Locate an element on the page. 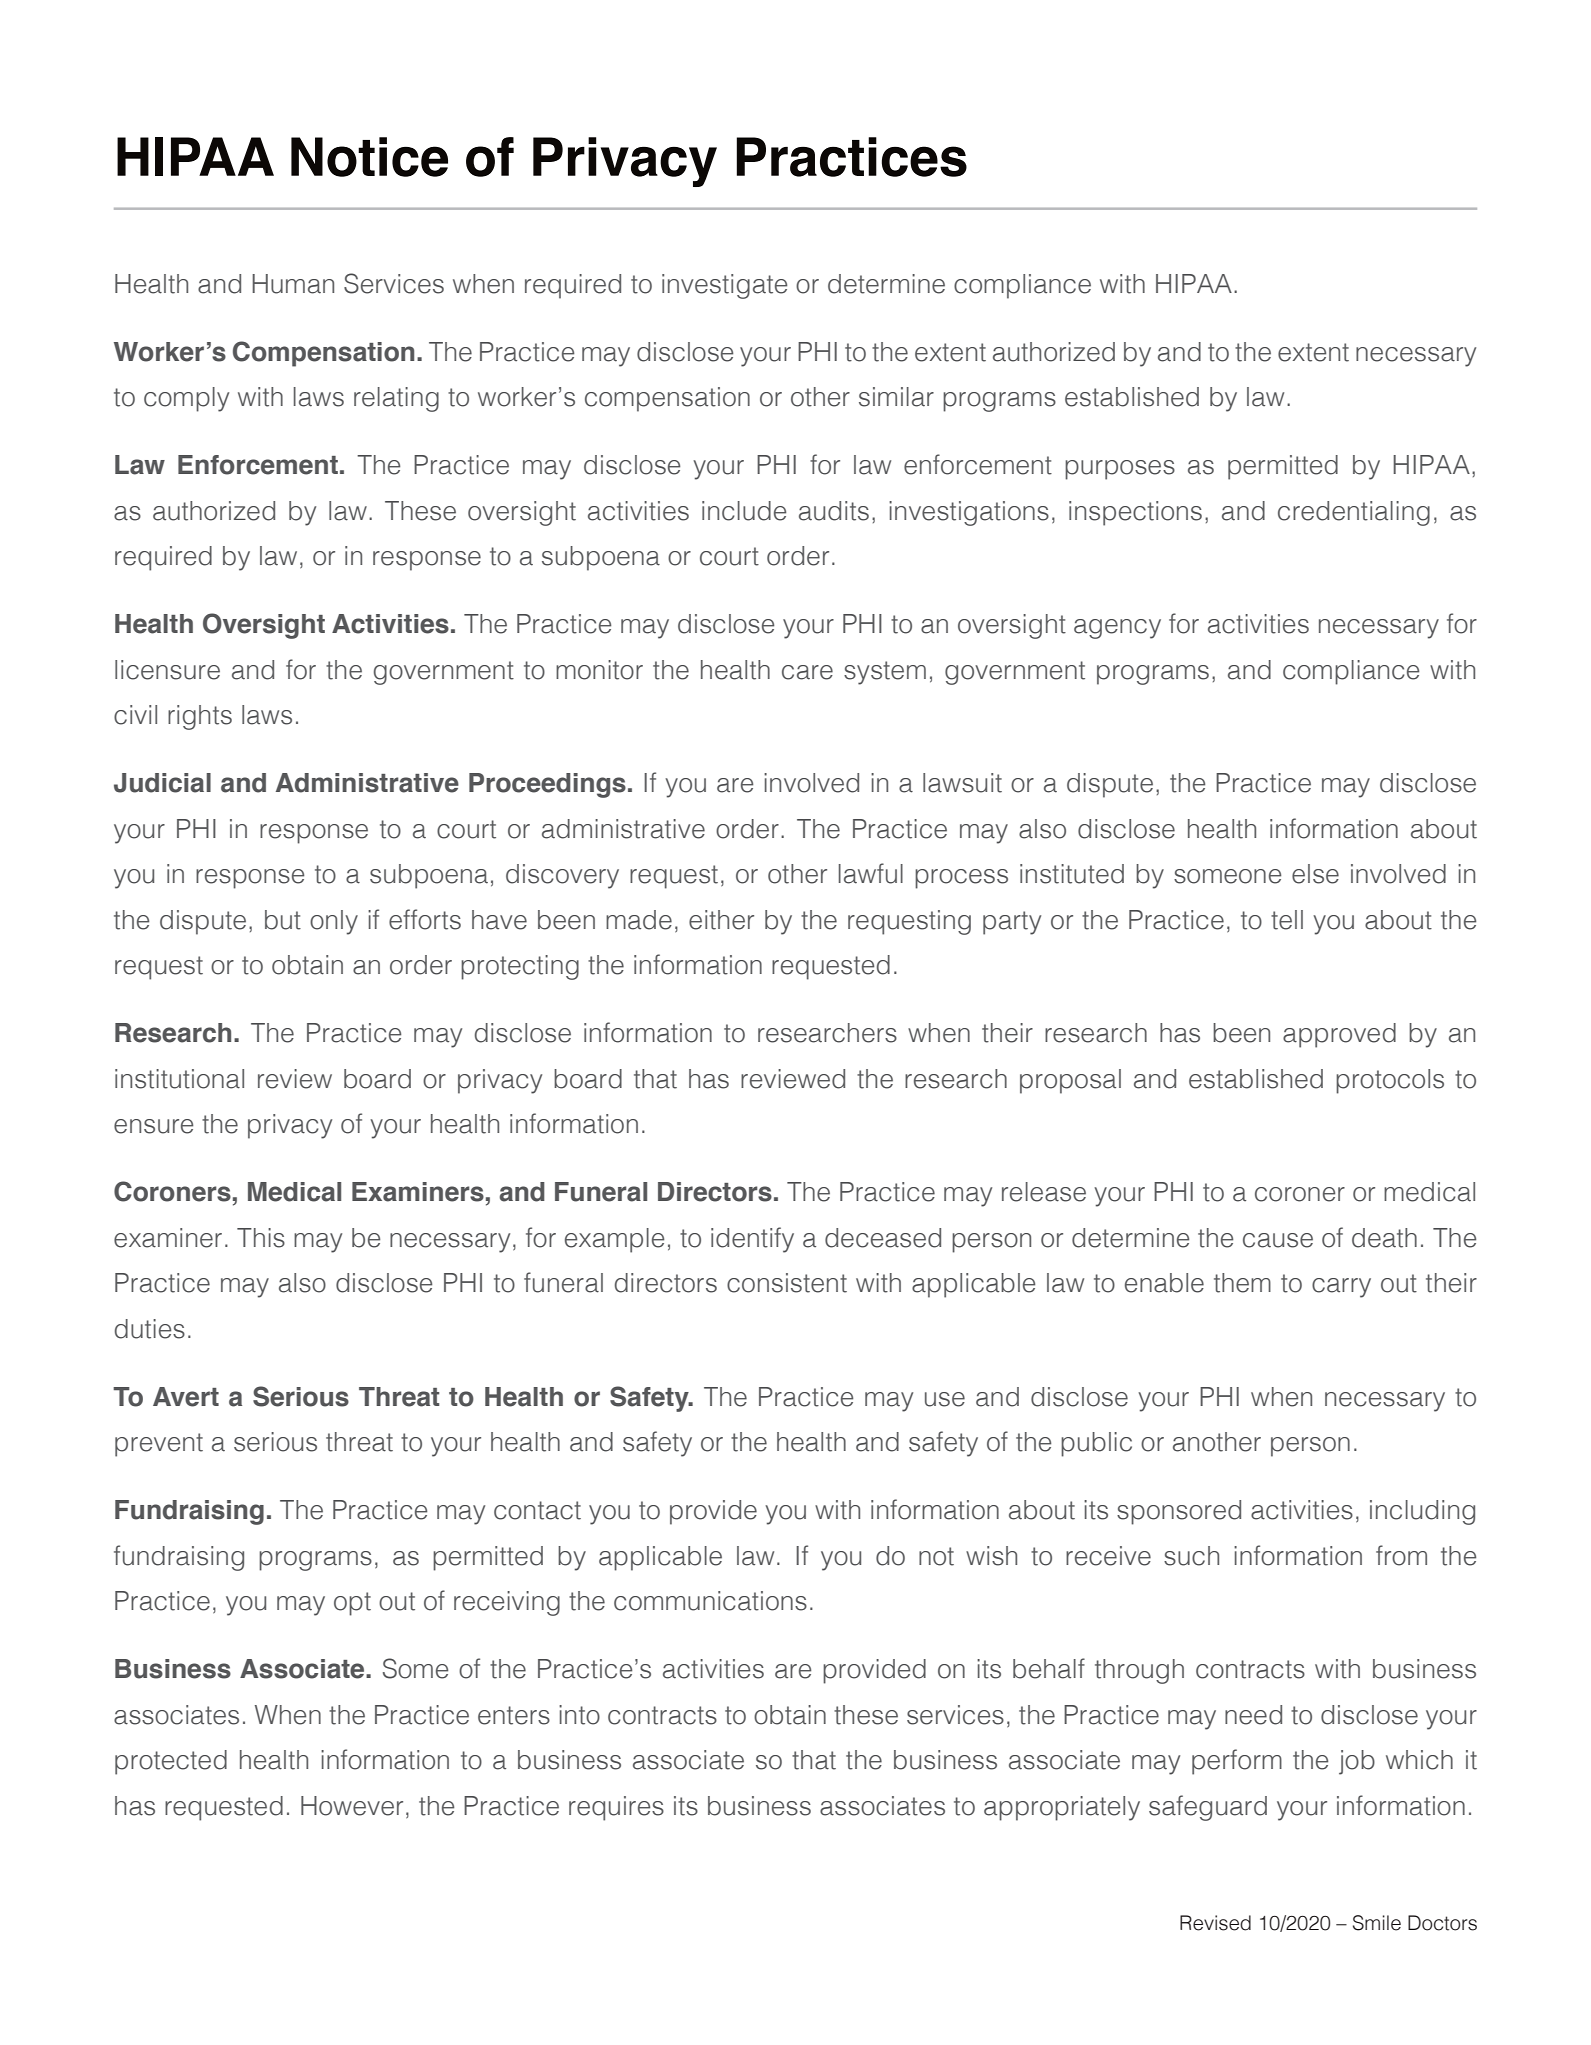 The height and width of the image is (2045, 1591). investigate is located at coordinates (724, 286).
